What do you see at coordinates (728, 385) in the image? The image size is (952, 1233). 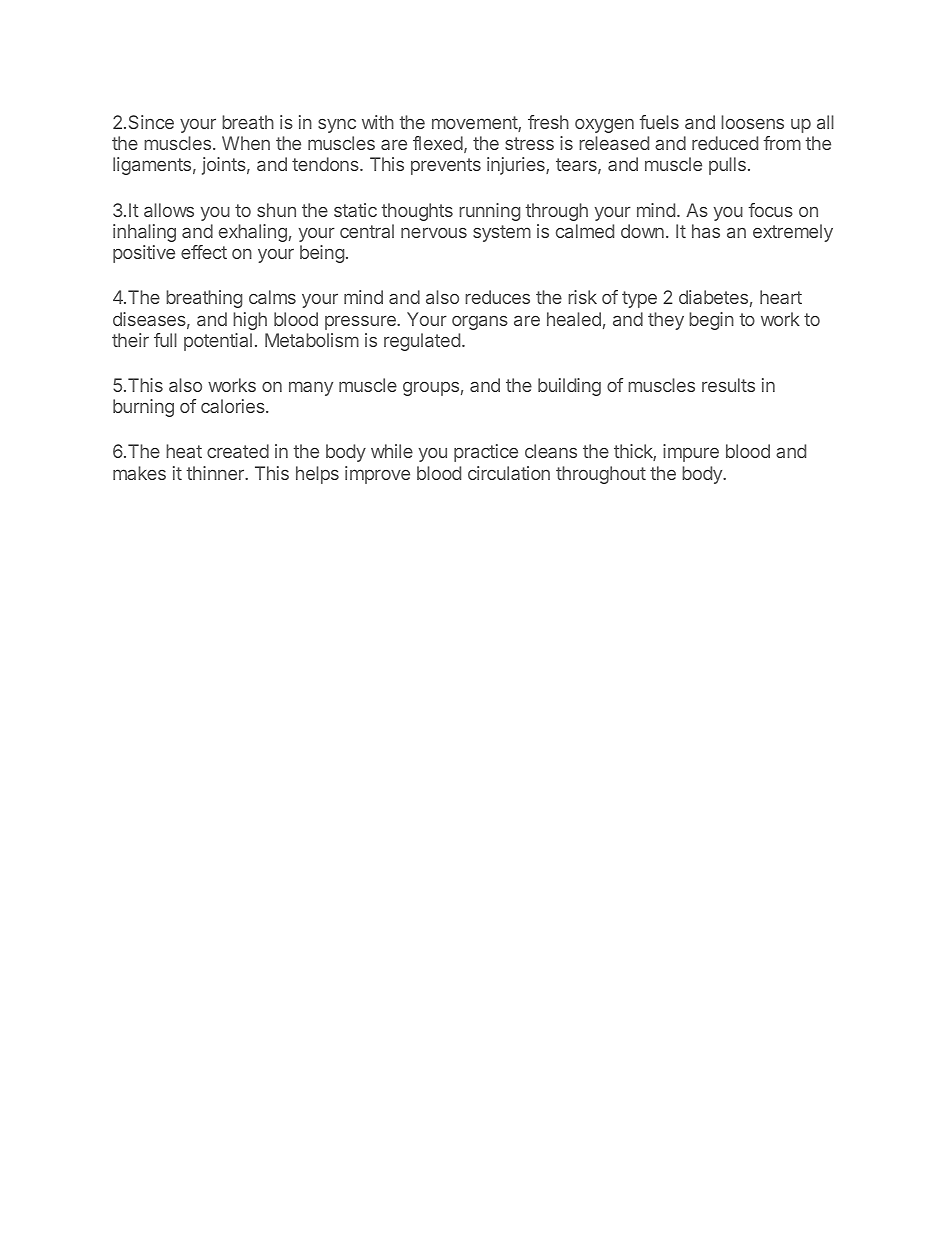 I see `results` at bounding box center [728, 385].
